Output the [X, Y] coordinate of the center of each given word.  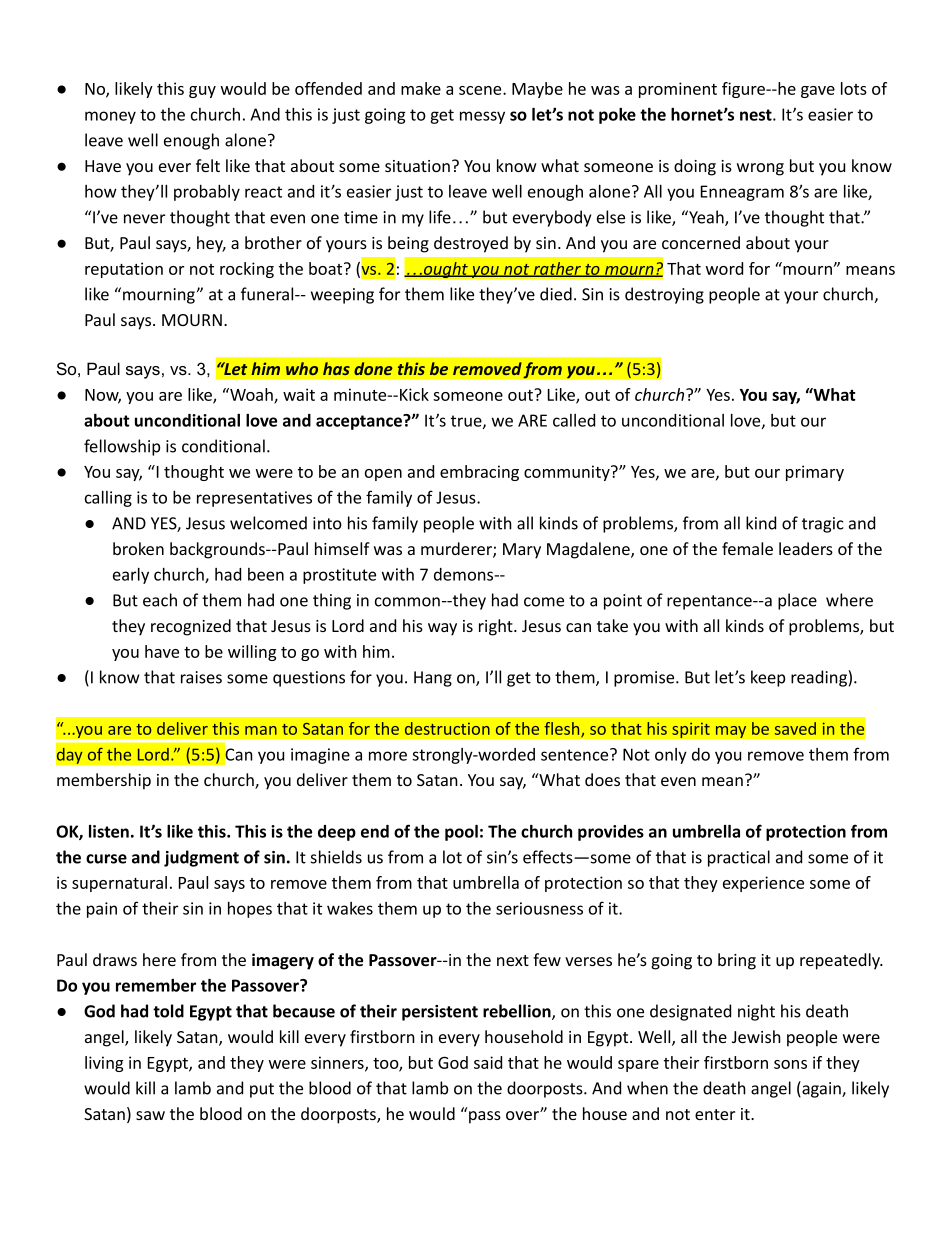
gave [818, 92]
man [261, 730]
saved [795, 728]
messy [482, 117]
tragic [823, 525]
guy [202, 92]
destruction [447, 728]
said [488, 1062]
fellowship [122, 447]
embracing [479, 473]
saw [150, 1115]
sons [790, 1064]
